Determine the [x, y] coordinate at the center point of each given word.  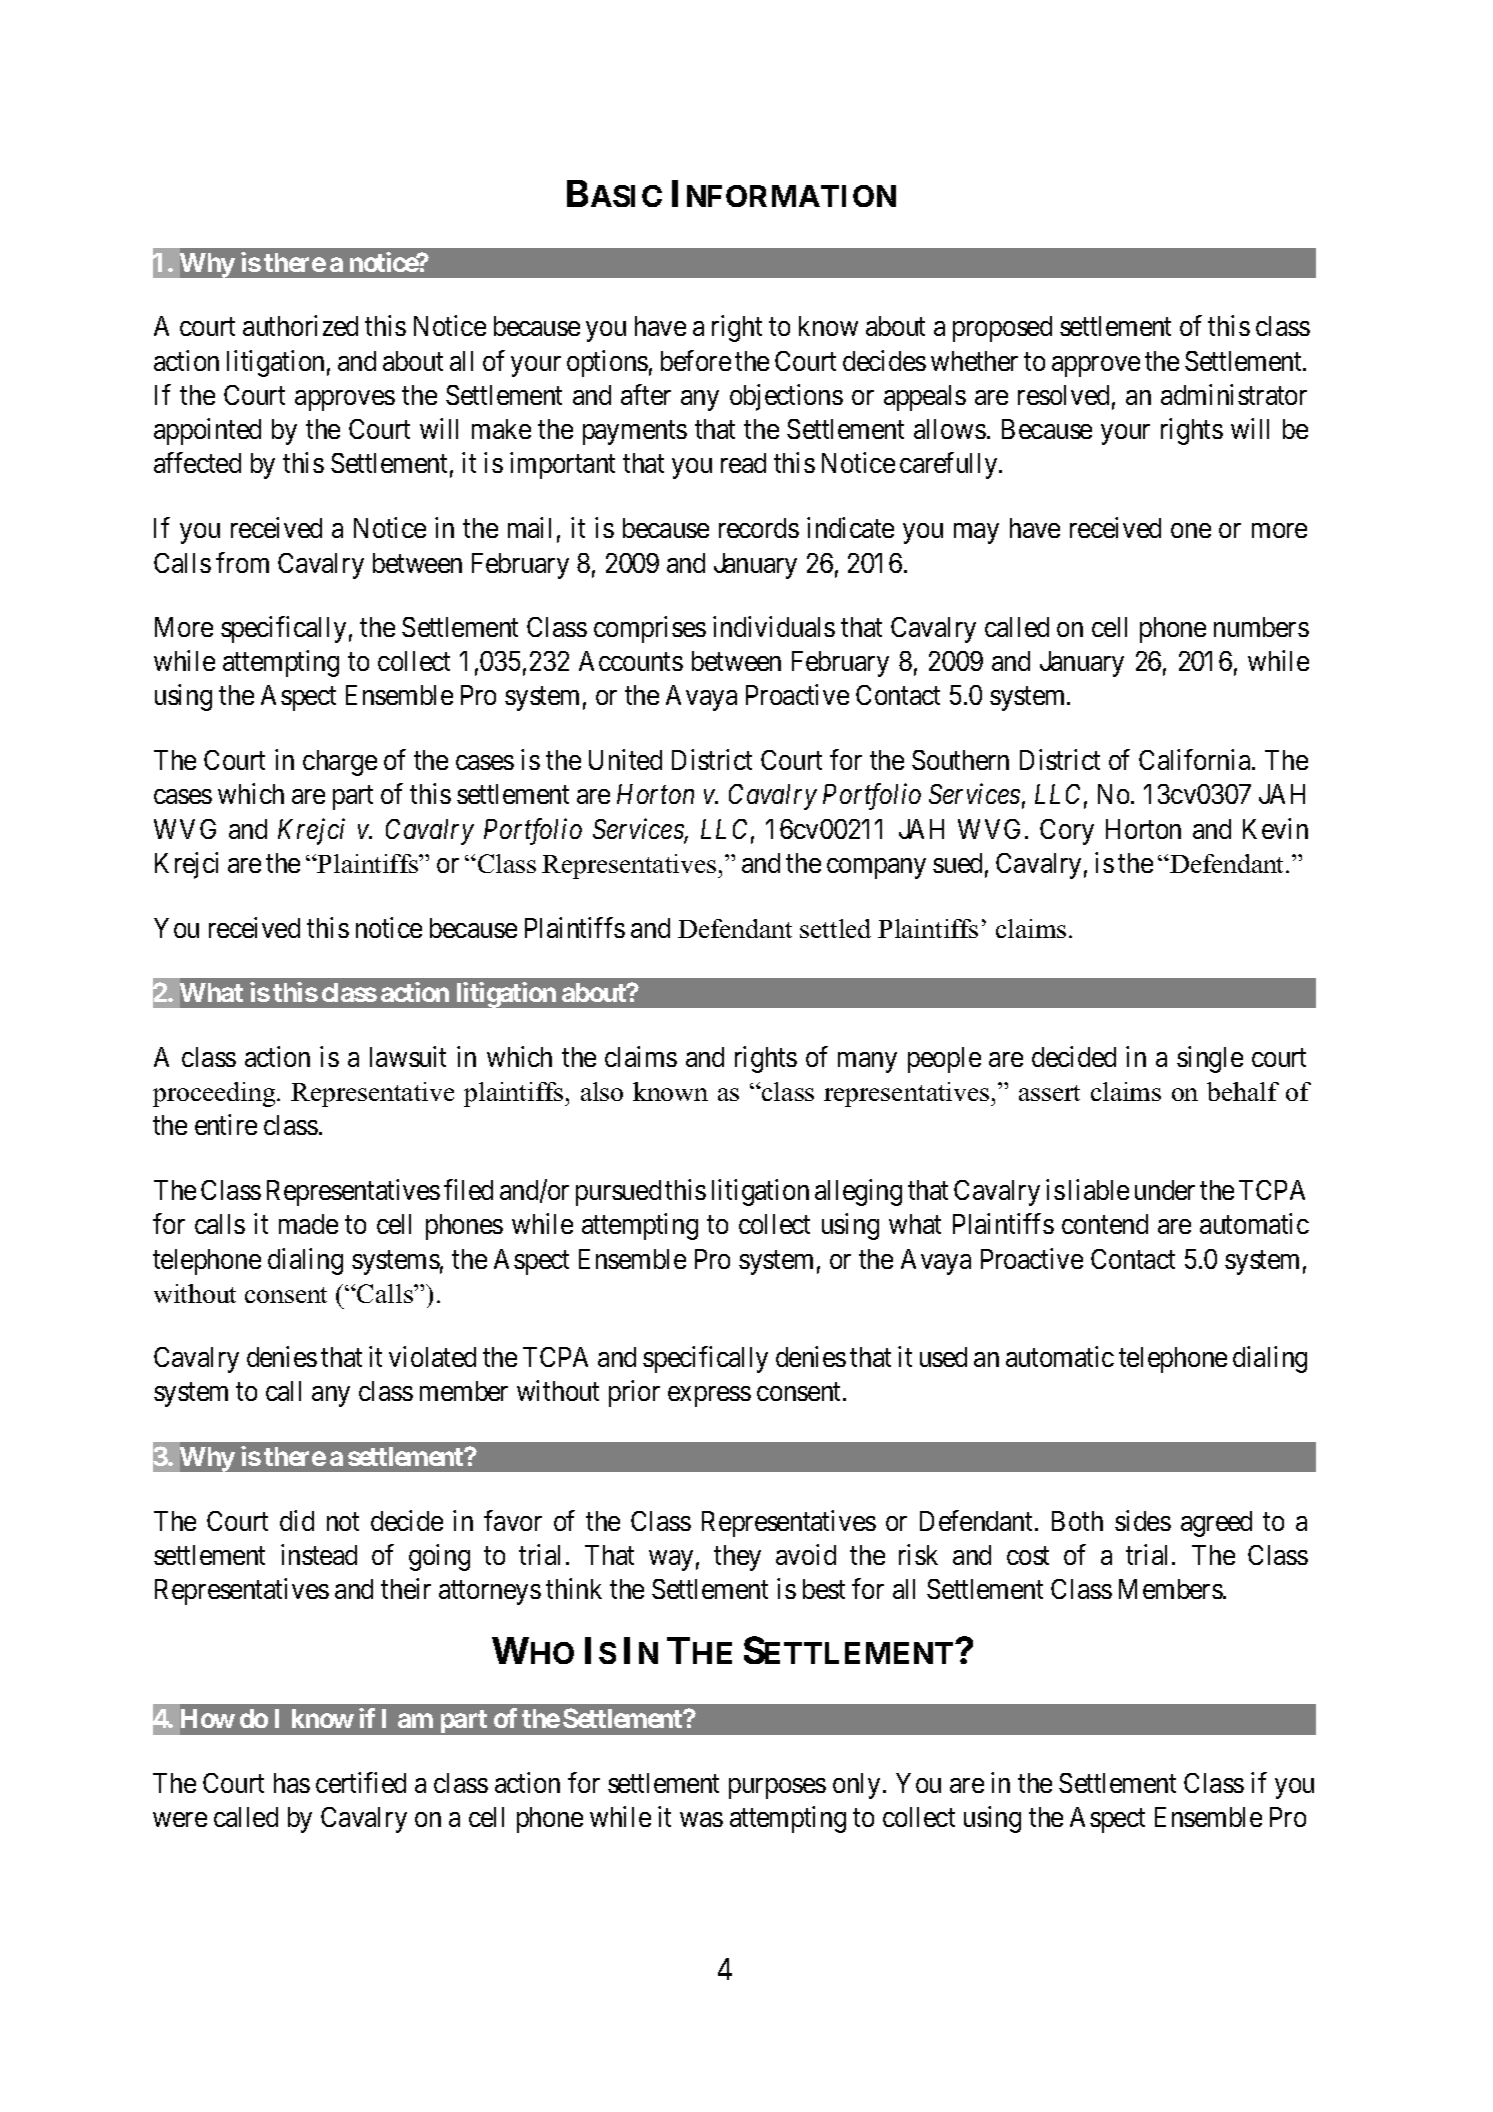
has [292, 1783]
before [696, 360]
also [602, 1091]
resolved [1063, 395]
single [1210, 1059]
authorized [300, 325]
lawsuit [408, 1056]
